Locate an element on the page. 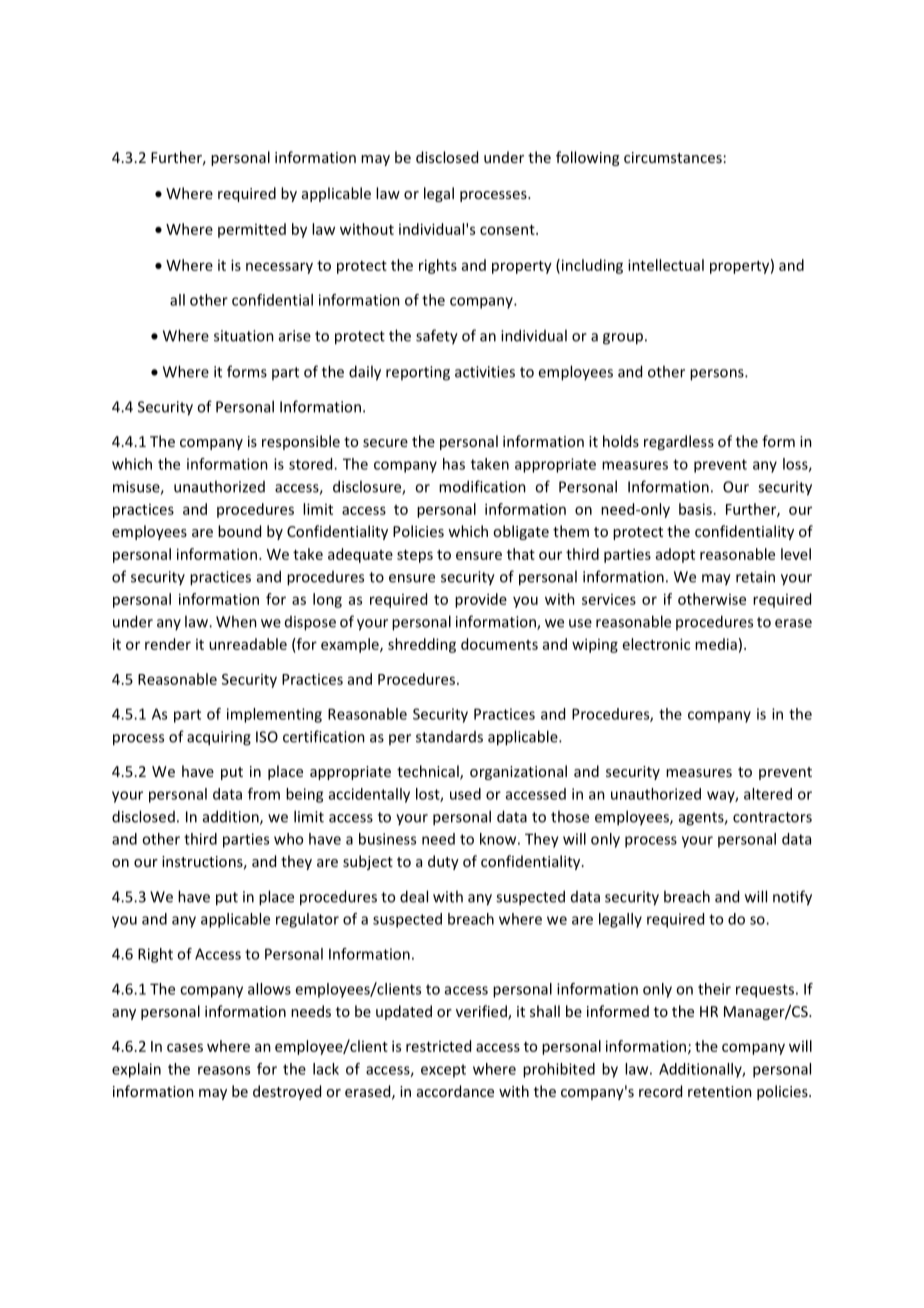 This page has width=924, height=1308. consent is located at coordinates (508, 230).
